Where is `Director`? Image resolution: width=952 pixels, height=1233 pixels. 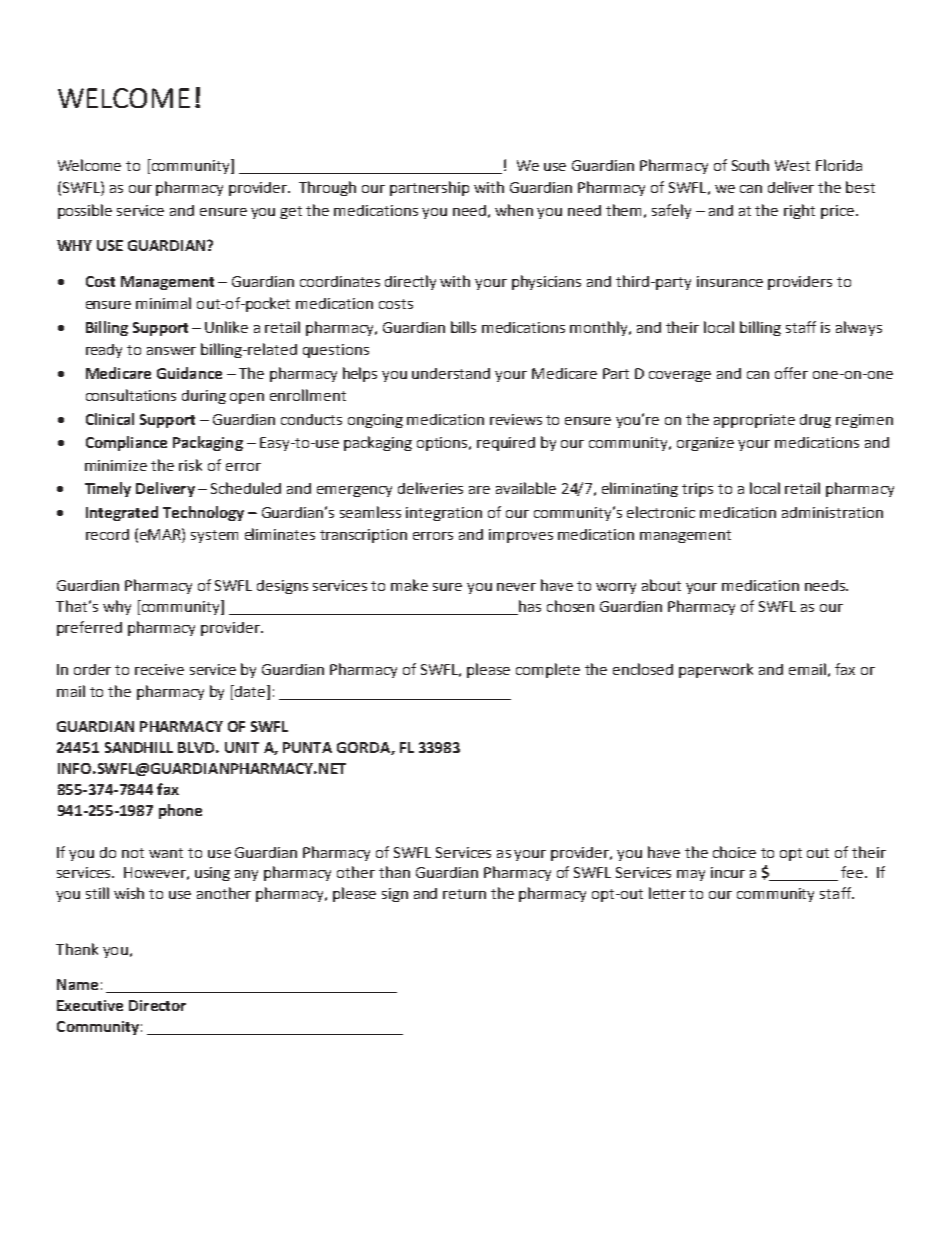
Director is located at coordinates (157, 1005).
